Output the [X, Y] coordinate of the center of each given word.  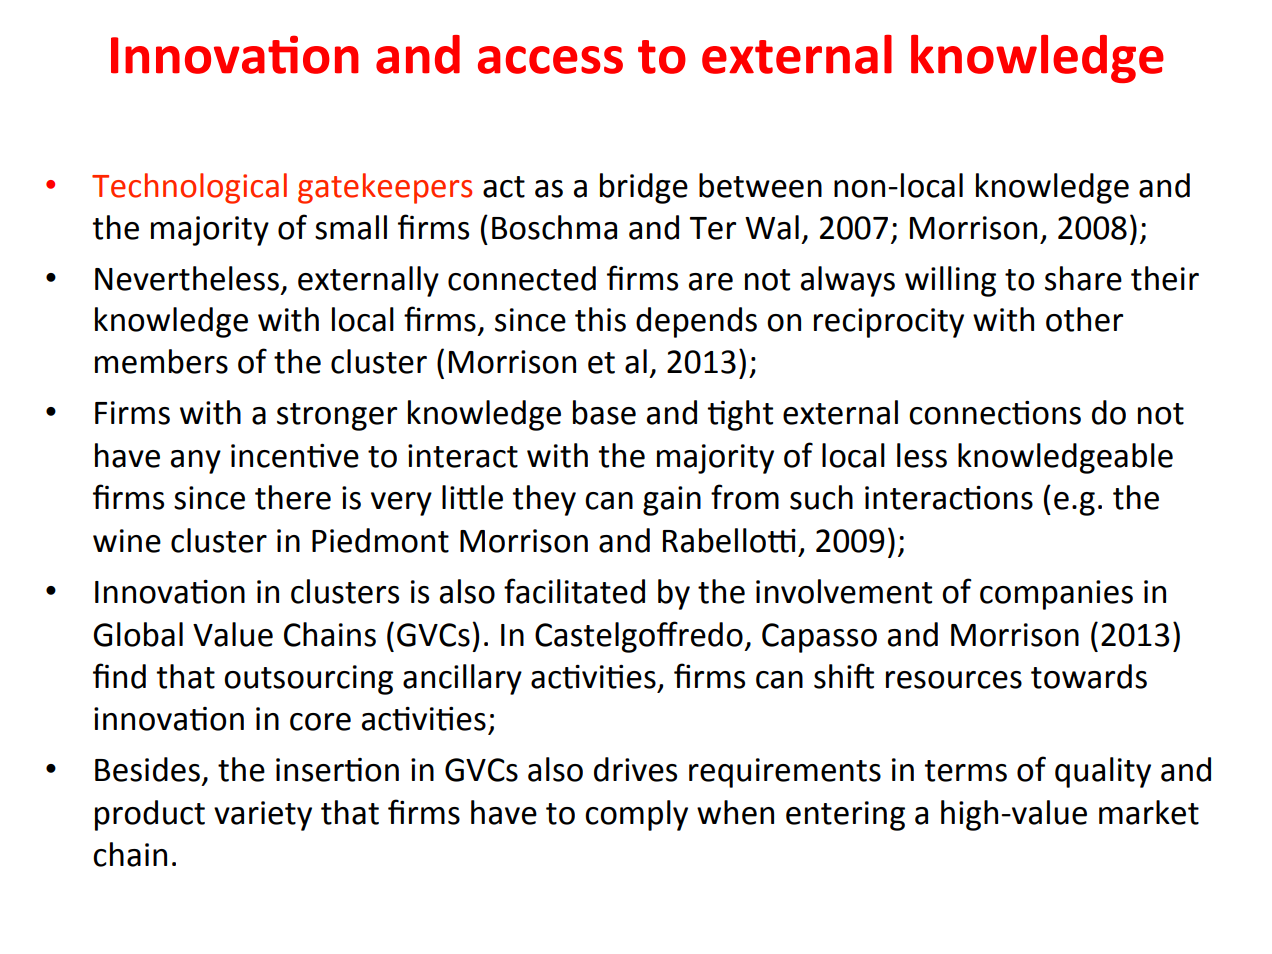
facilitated [574, 591]
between [760, 185]
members [161, 361]
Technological [189, 188]
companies [1056, 595]
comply [636, 815]
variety [263, 816]
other [1084, 319]
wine [127, 541]
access [550, 60]
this [600, 319]
